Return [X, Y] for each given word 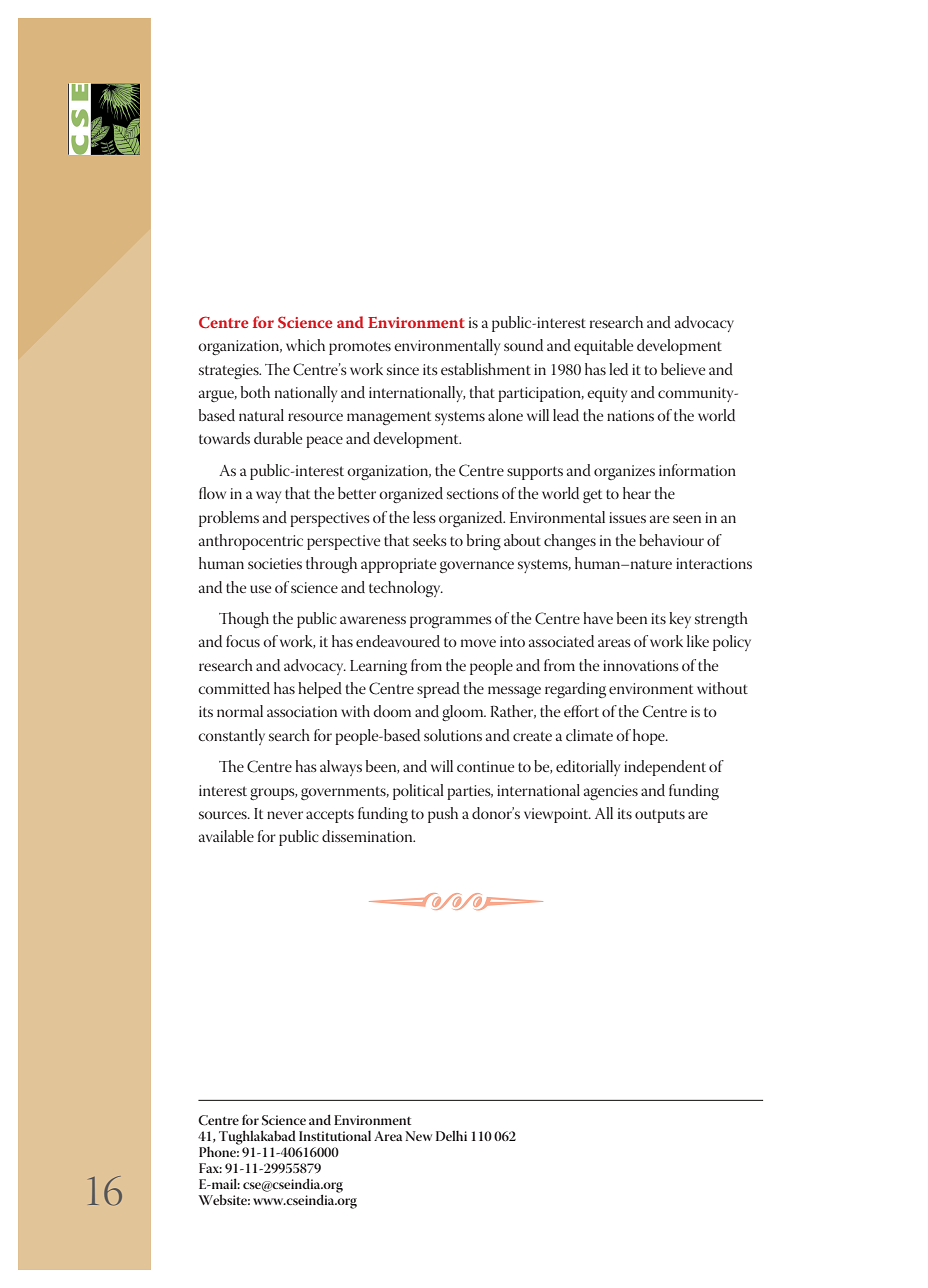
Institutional [335, 1135]
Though [244, 620]
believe [683, 369]
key [680, 620]
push [443, 815]
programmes [451, 622]
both [255, 392]
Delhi [451, 1135]
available [226, 836]
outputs [660, 816]
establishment [486, 369]
